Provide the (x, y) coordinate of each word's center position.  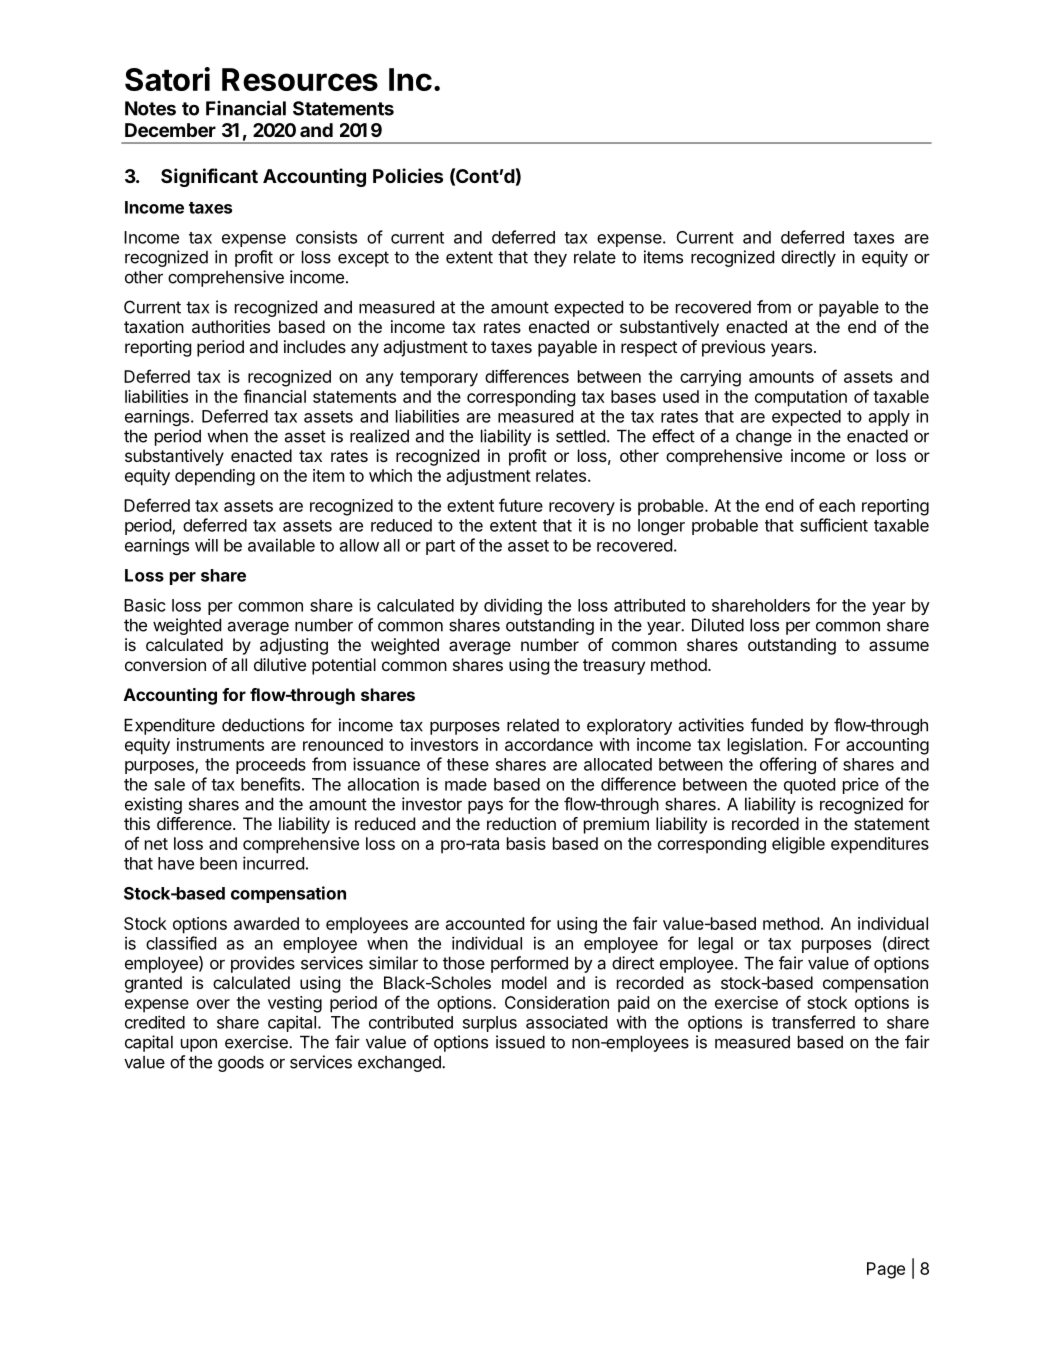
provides (263, 964)
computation (801, 398)
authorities (231, 326)
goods (241, 1063)
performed (529, 964)
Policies (408, 175)
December (170, 130)
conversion (165, 664)
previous (733, 348)
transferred (813, 1022)
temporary (439, 379)
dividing (513, 606)
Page (886, 1270)
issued (520, 1042)
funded (777, 725)
